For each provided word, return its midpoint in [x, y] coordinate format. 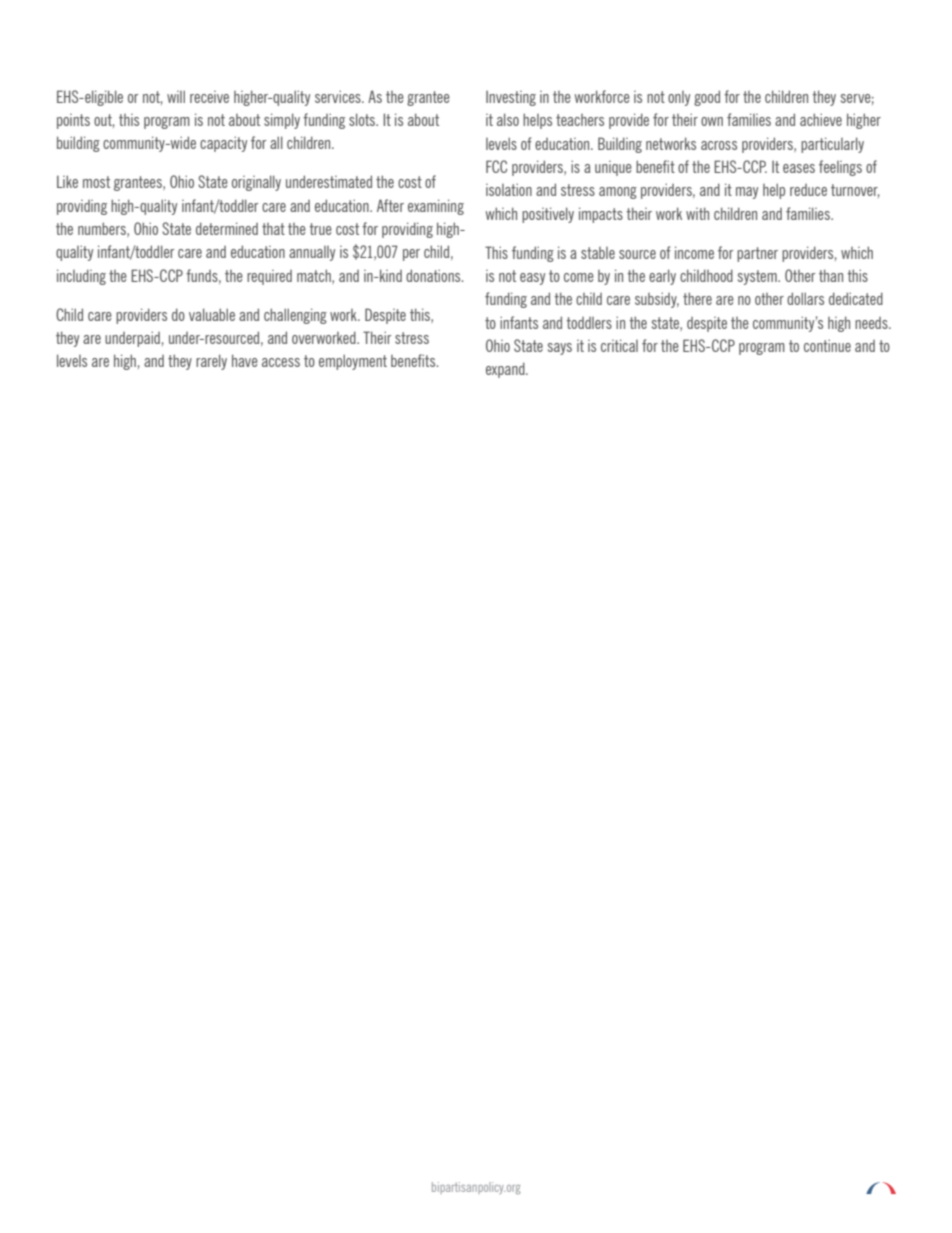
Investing [511, 98]
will [176, 96]
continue [827, 345]
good [707, 98]
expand [506, 370]
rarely [211, 362]
